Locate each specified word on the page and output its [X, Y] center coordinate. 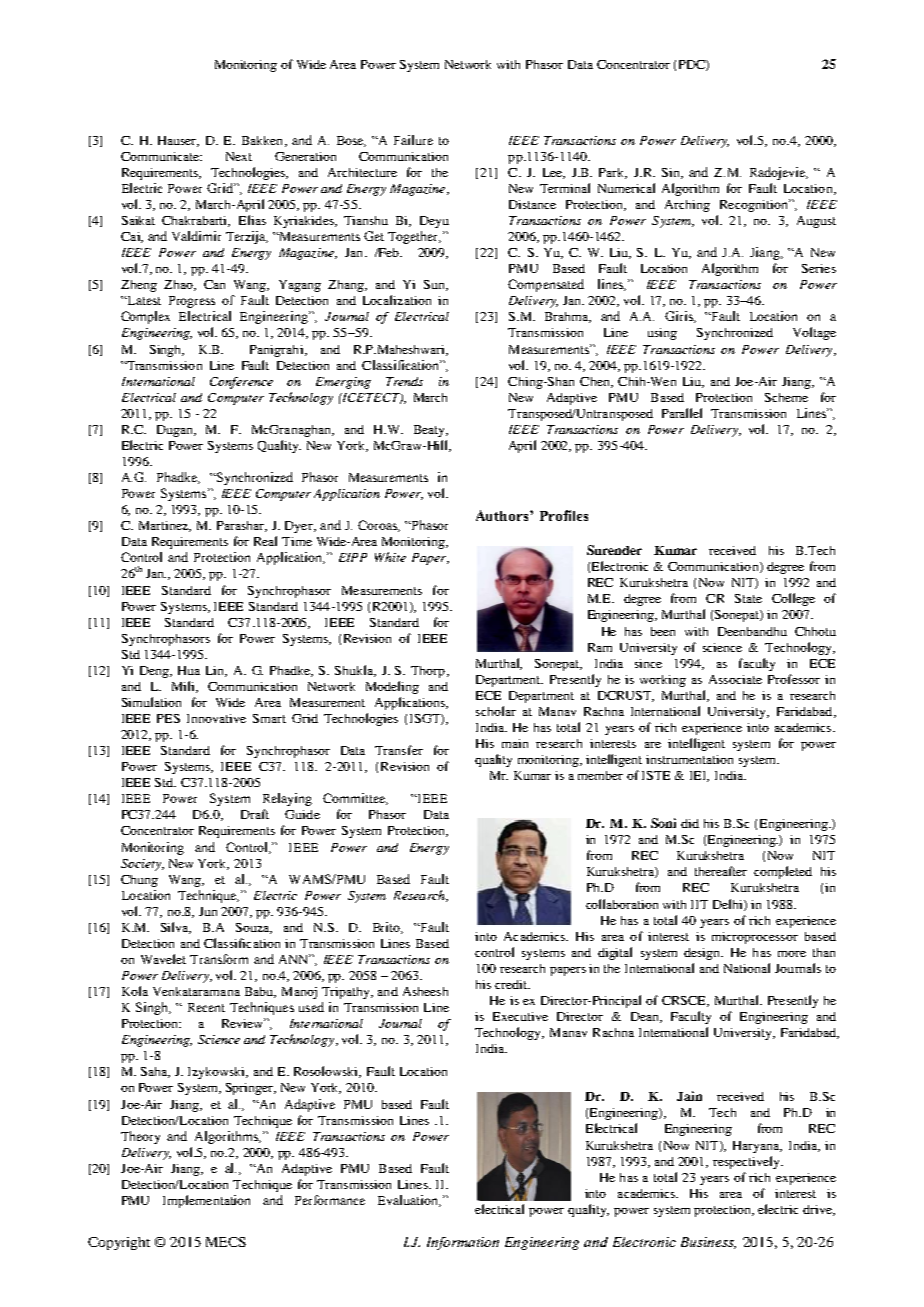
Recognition [755, 205]
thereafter [721, 871]
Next [239, 156]
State [748, 598]
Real [265, 541]
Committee [355, 799]
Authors [503, 515]
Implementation [206, 1201]
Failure [413, 140]
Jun [208, 911]
